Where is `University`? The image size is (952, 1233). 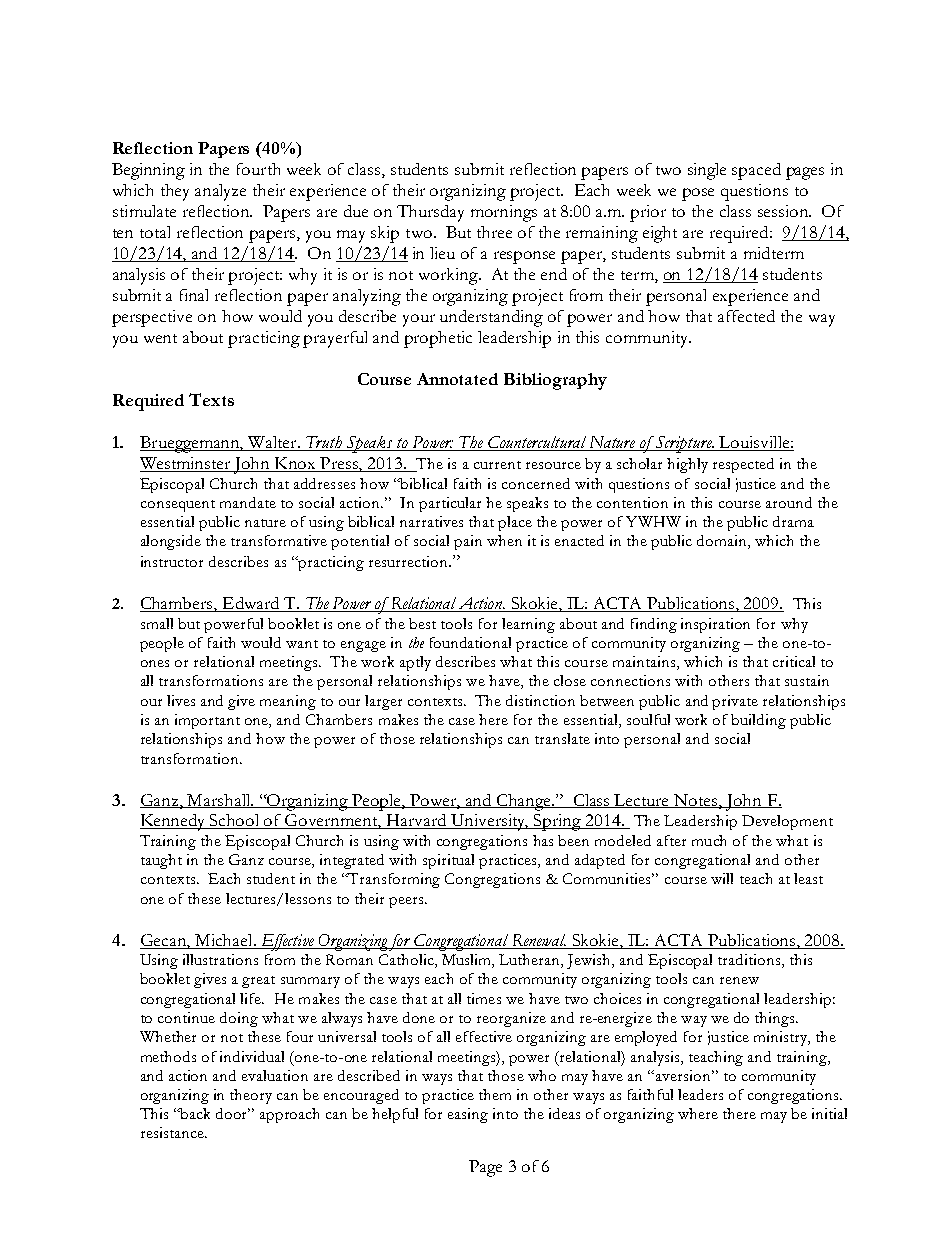 University is located at coordinates (488, 822).
